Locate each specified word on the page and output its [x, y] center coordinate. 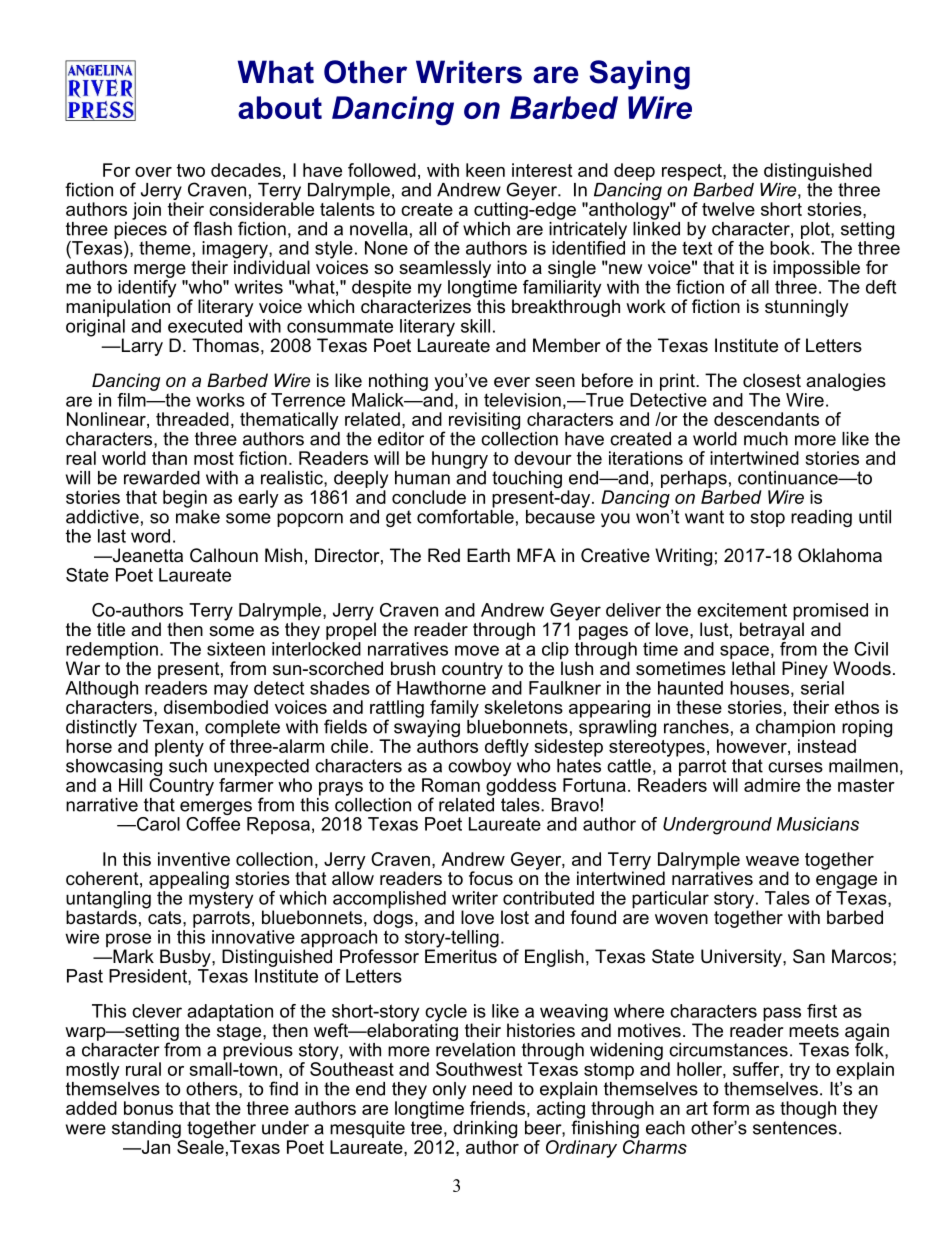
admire [772, 785]
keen [485, 170]
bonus [148, 1108]
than [169, 458]
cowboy [479, 767]
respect [693, 172]
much [766, 439]
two [191, 170]
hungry [460, 460]
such [188, 764]
